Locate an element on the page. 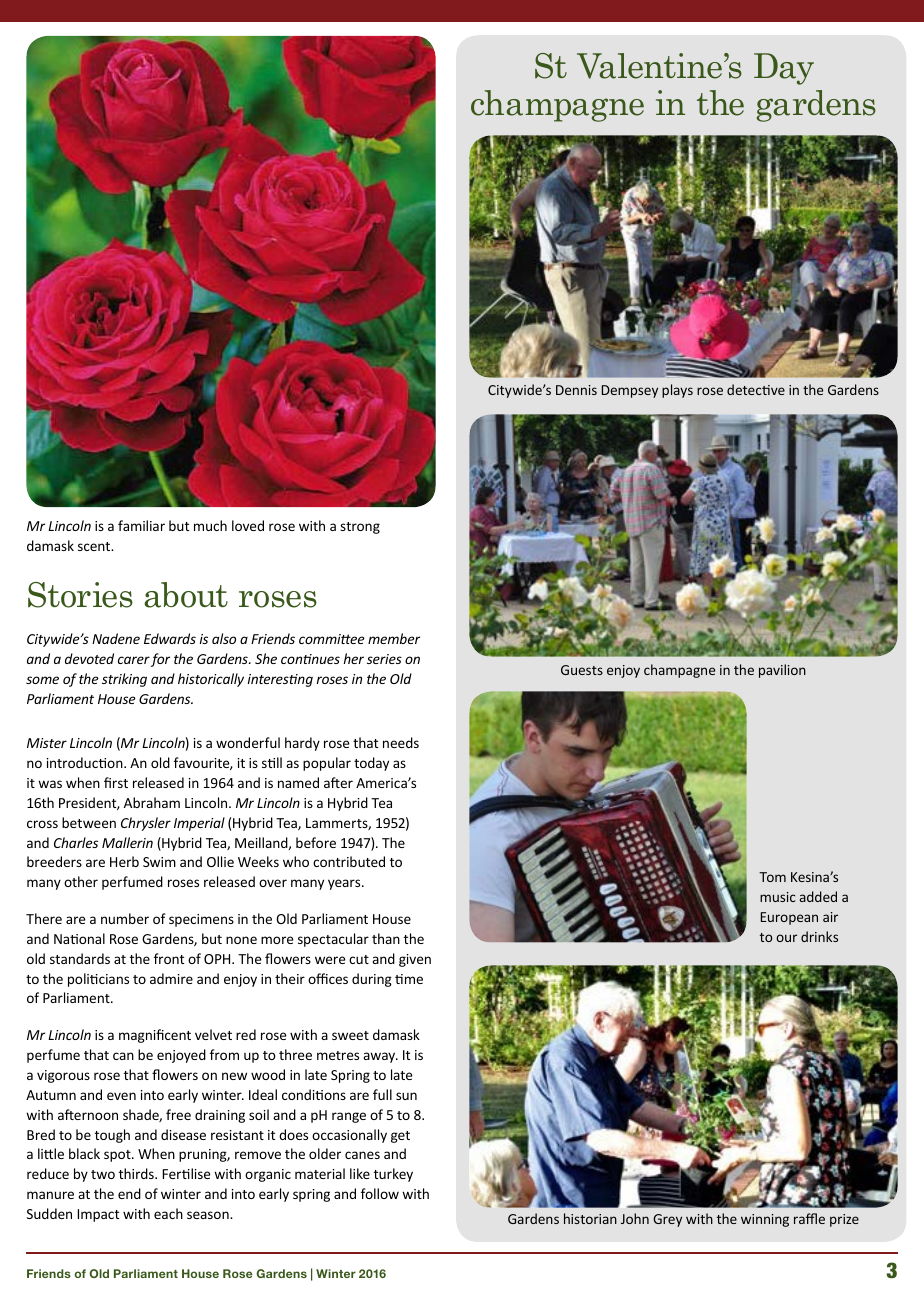 This page has width=924, height=1308. European is located at coordinates (789, 918).
